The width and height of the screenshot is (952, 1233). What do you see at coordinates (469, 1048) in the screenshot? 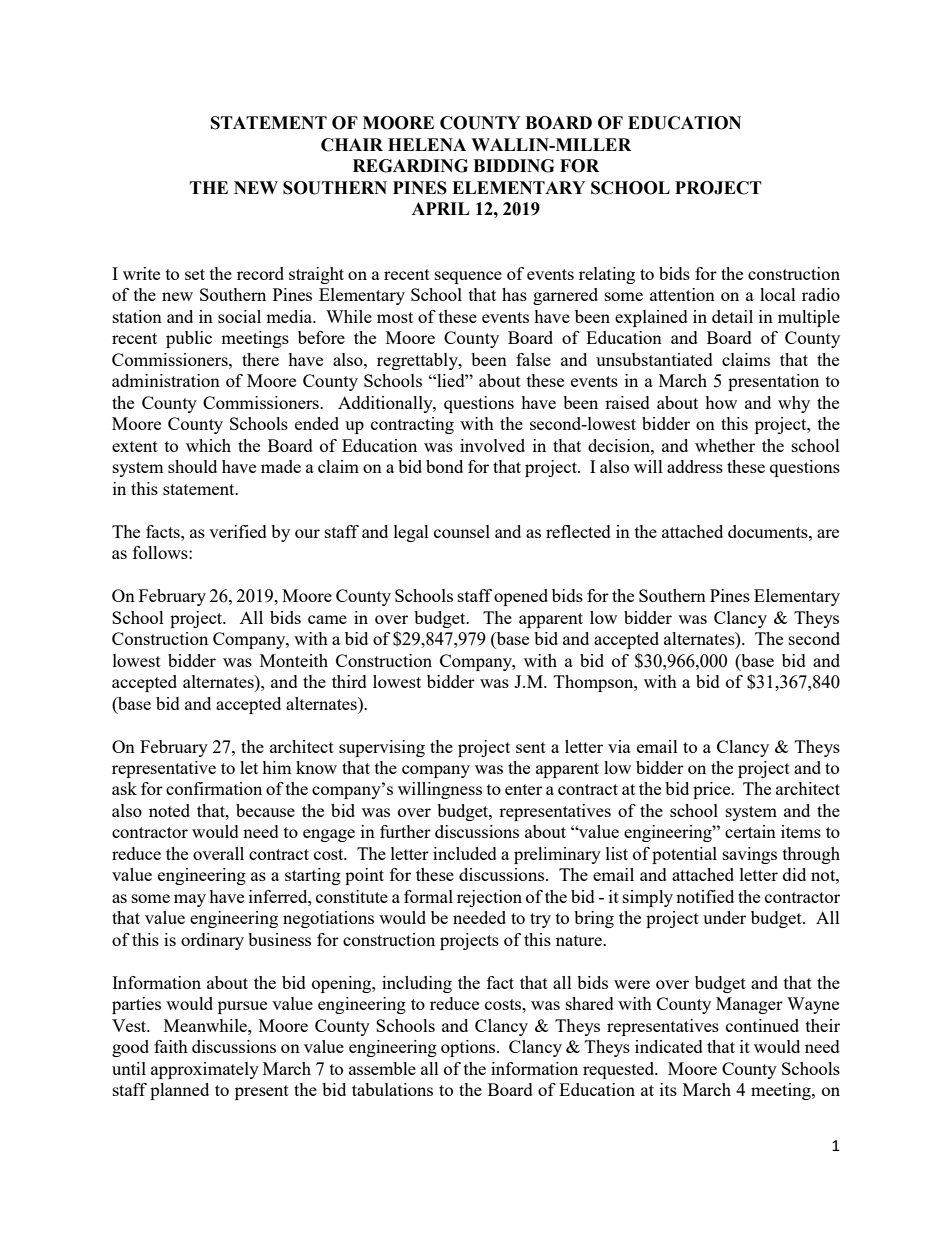
I see `options` at bounding box center [469, 1048].
